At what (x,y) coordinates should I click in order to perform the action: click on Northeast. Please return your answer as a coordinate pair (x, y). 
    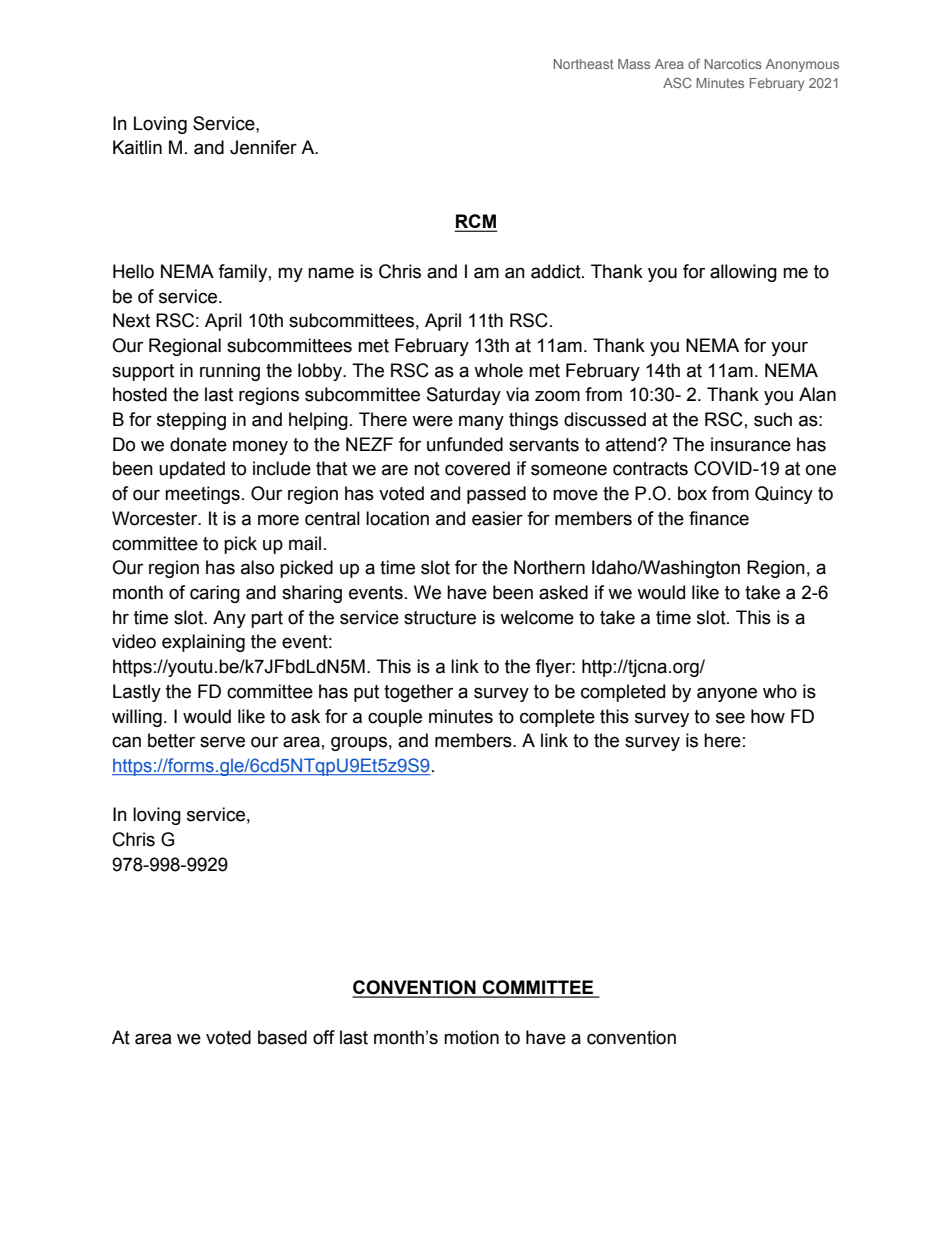
    Looking at the image, I should click on (583, 64).
